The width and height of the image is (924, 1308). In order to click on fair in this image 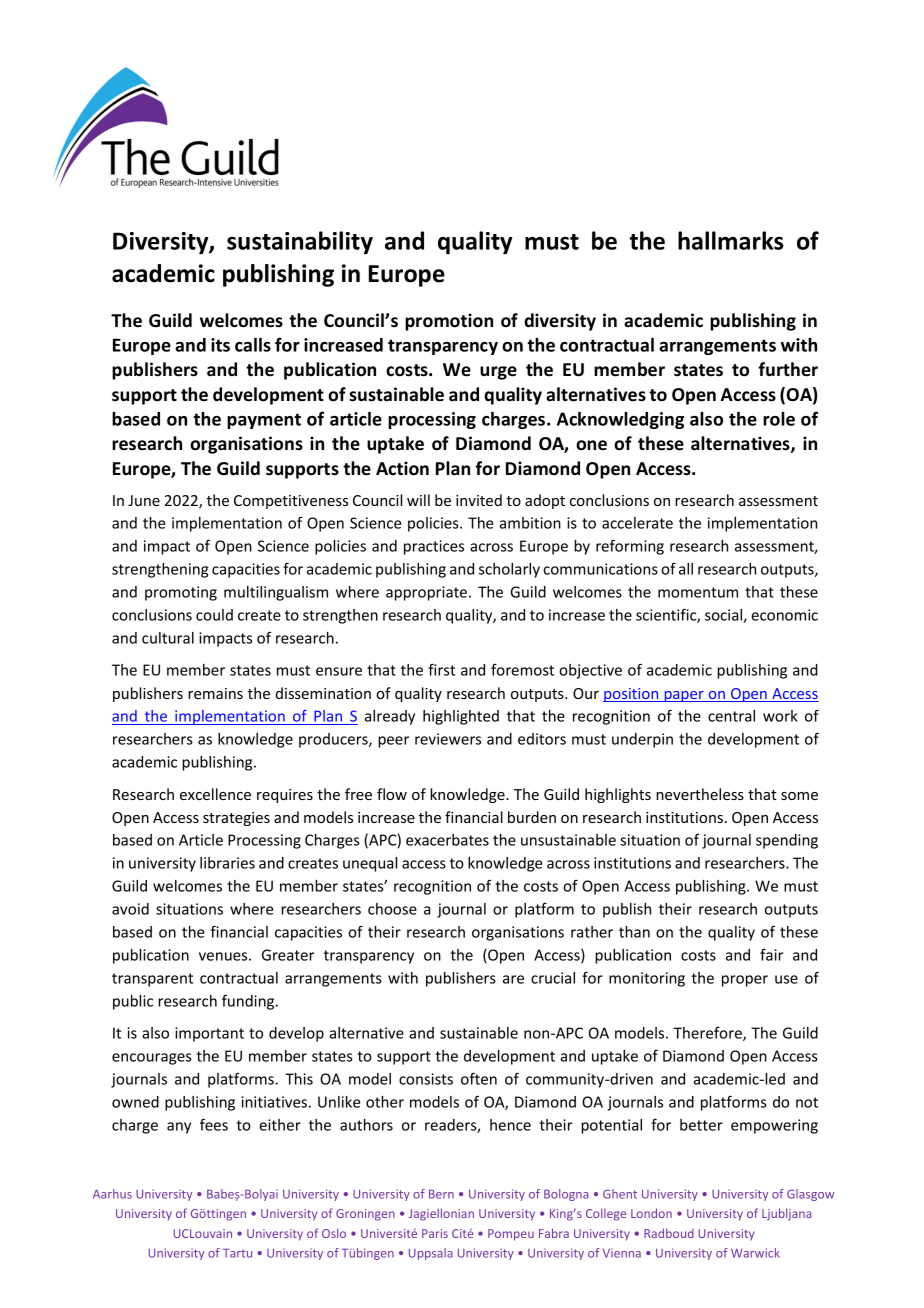, I will do `click(771, 955)`.
